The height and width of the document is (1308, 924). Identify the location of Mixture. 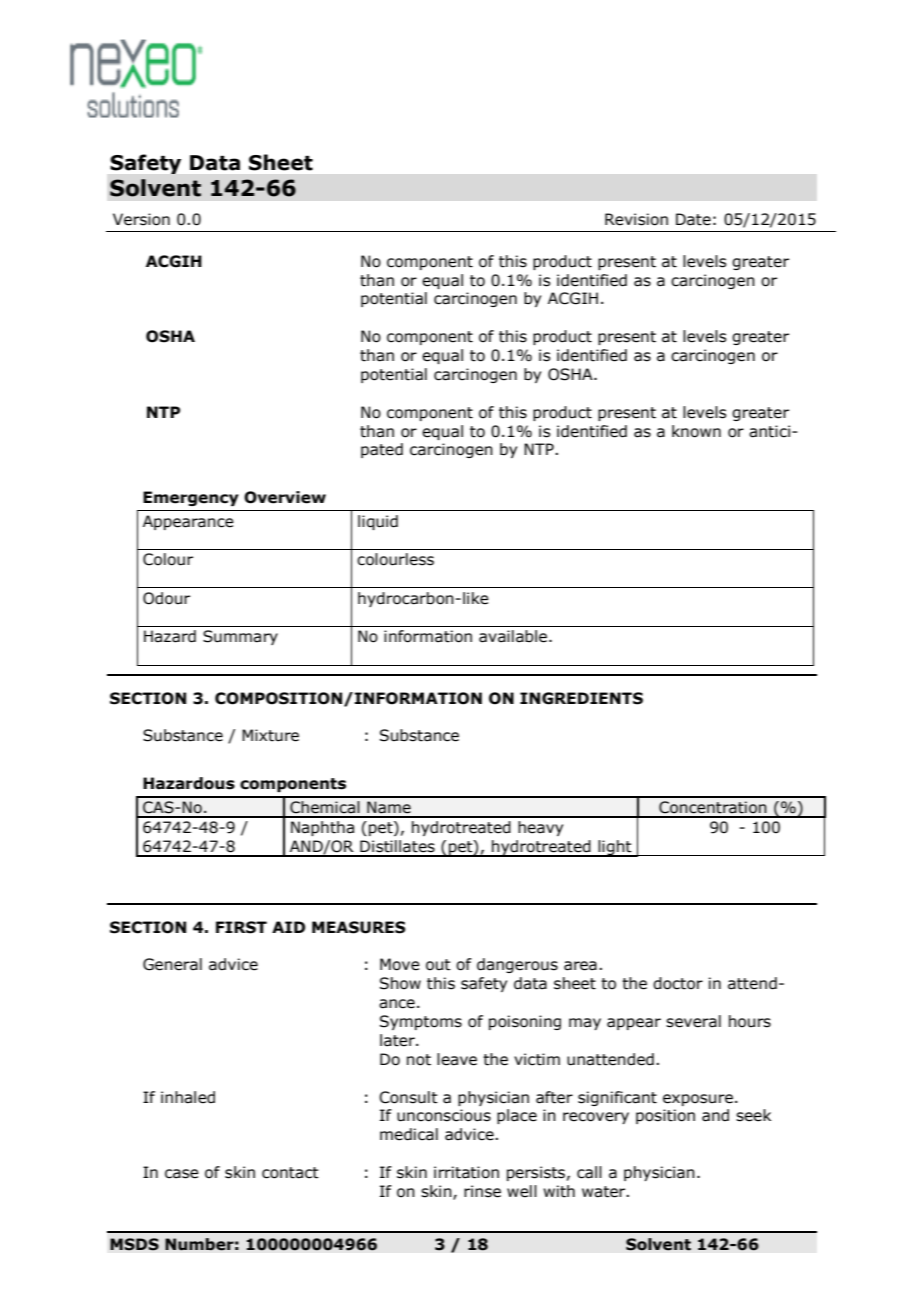
(270, 735).
